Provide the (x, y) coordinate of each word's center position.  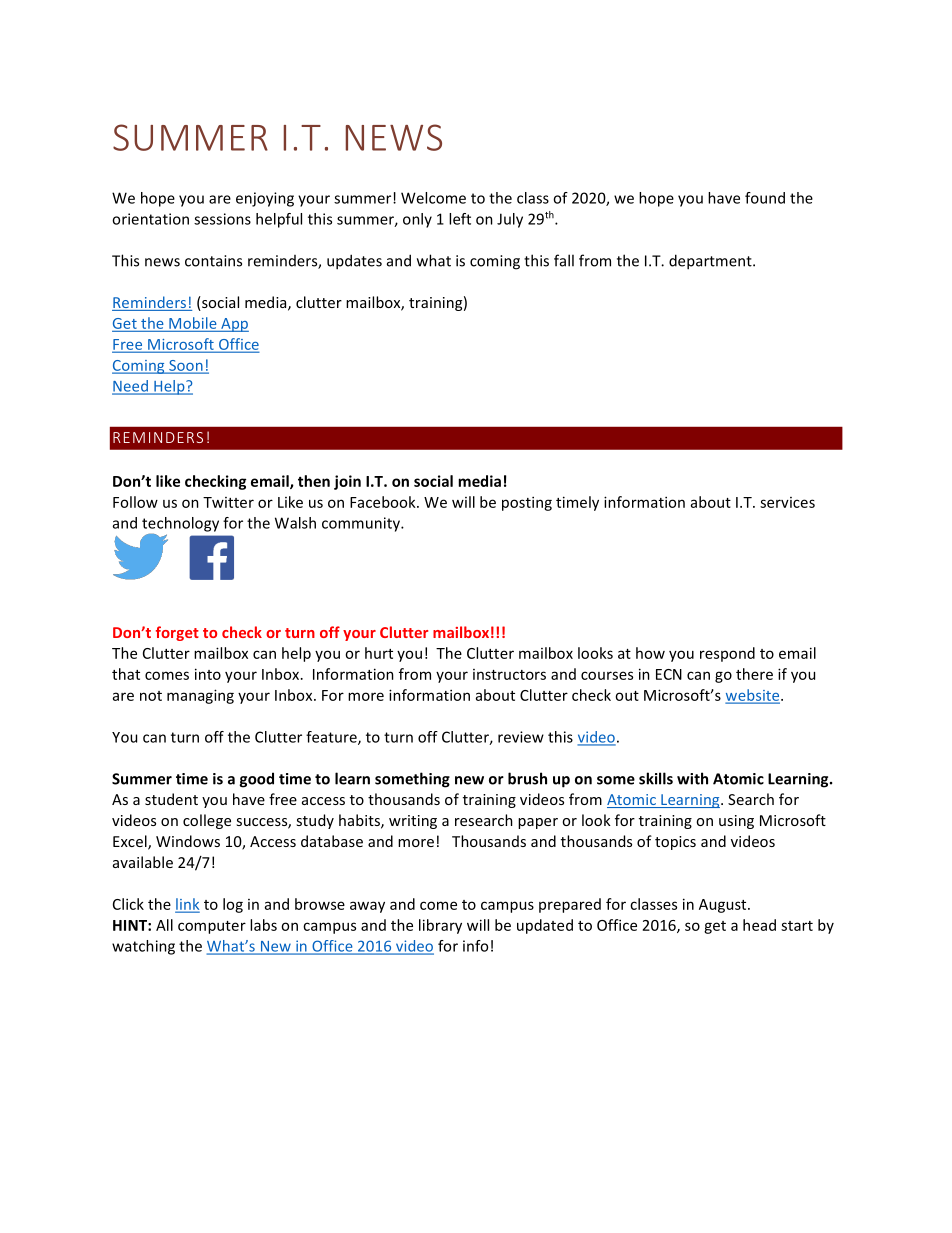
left (460, 219)
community (362, 524)
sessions (222, 219)
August (724, 906)
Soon (186, 366)
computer (212, 927)
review (521, 737)
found (765, 198)
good (256, 780)
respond (727, 654)
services (787, 502)
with (692, 778)
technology (180, 525)
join (347, 482)
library (440, 926)
